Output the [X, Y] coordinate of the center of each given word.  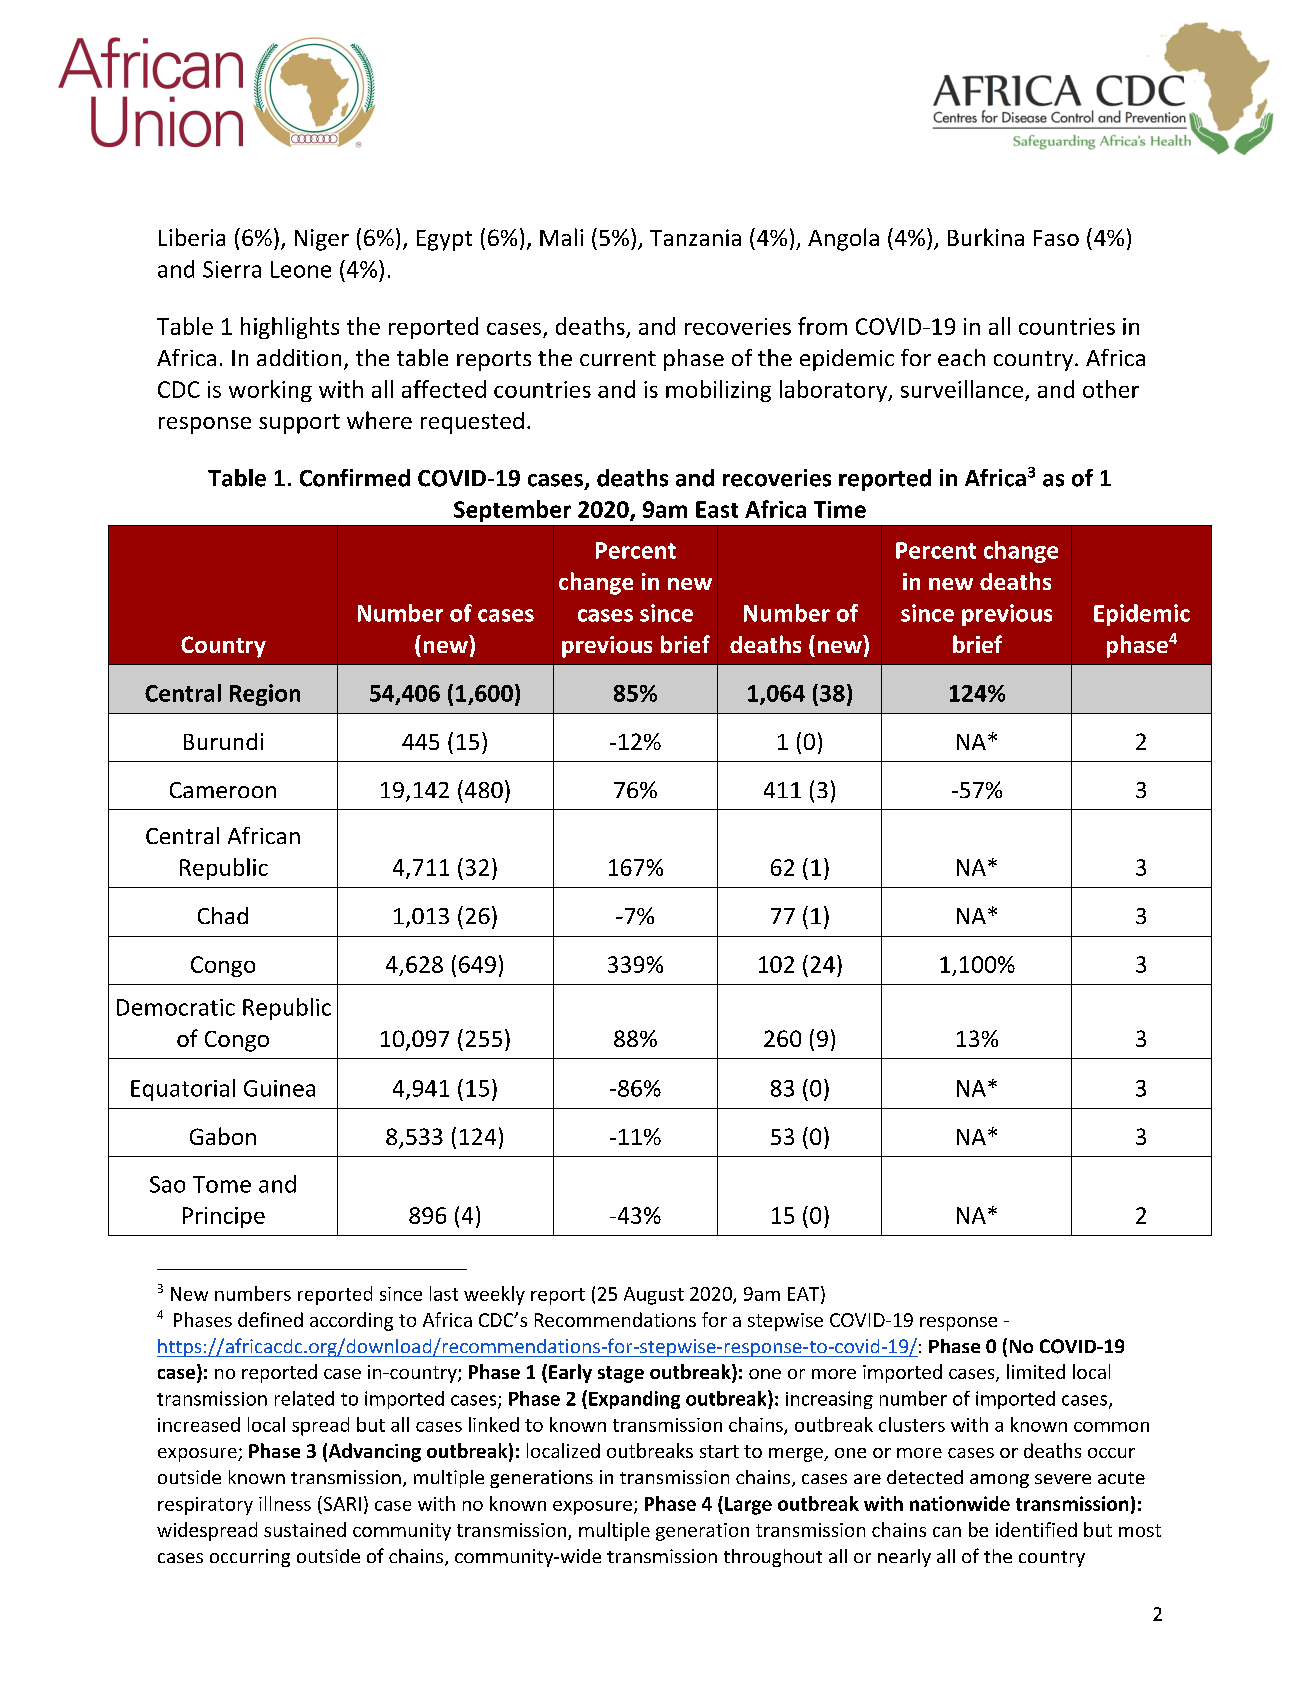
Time [840, 509]
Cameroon [223, 790]
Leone [301, 269]
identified [1036, 1529]
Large [748, 1506]
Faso [1056, 238]
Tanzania [695, 237]
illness [285, 1503]
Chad [223, 915]
